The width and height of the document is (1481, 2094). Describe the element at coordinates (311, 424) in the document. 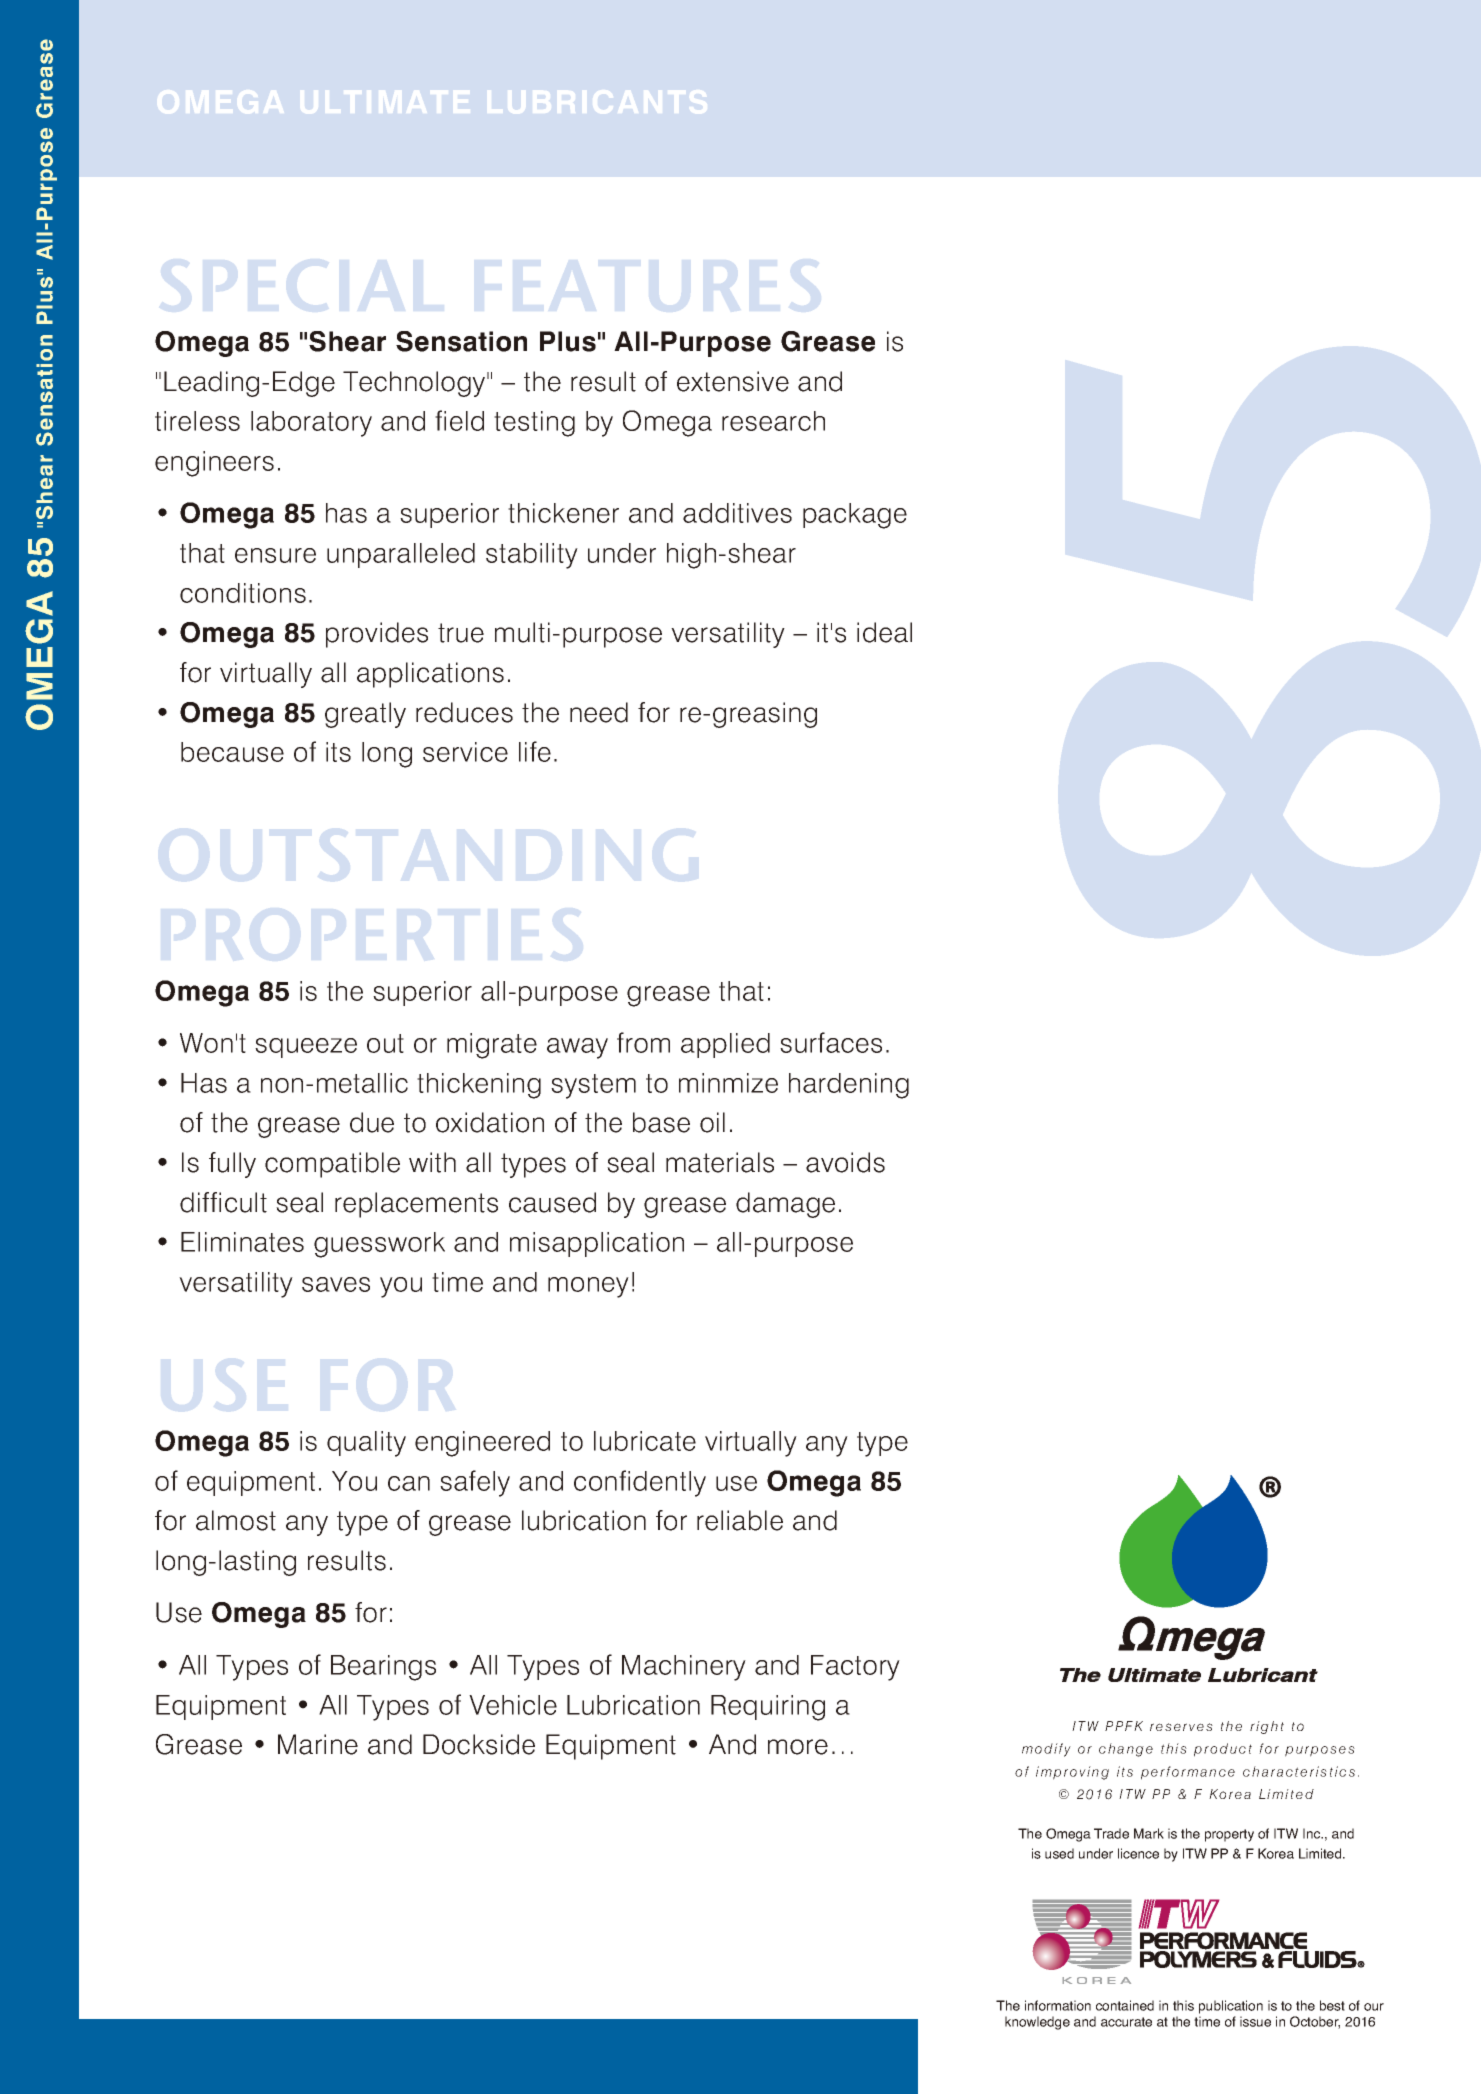

I see `laboratory` at that location.
